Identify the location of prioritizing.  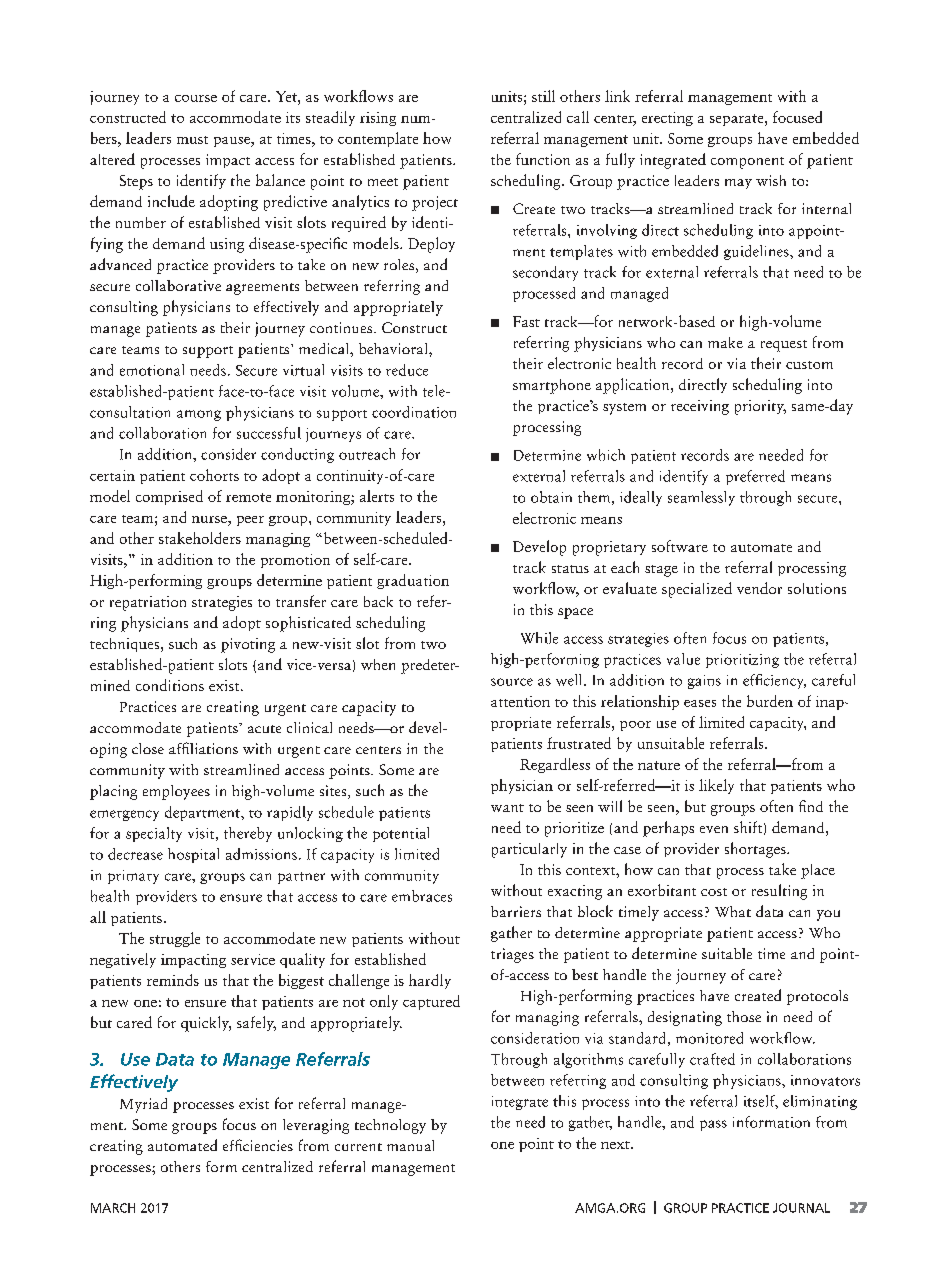
(742, 661).
